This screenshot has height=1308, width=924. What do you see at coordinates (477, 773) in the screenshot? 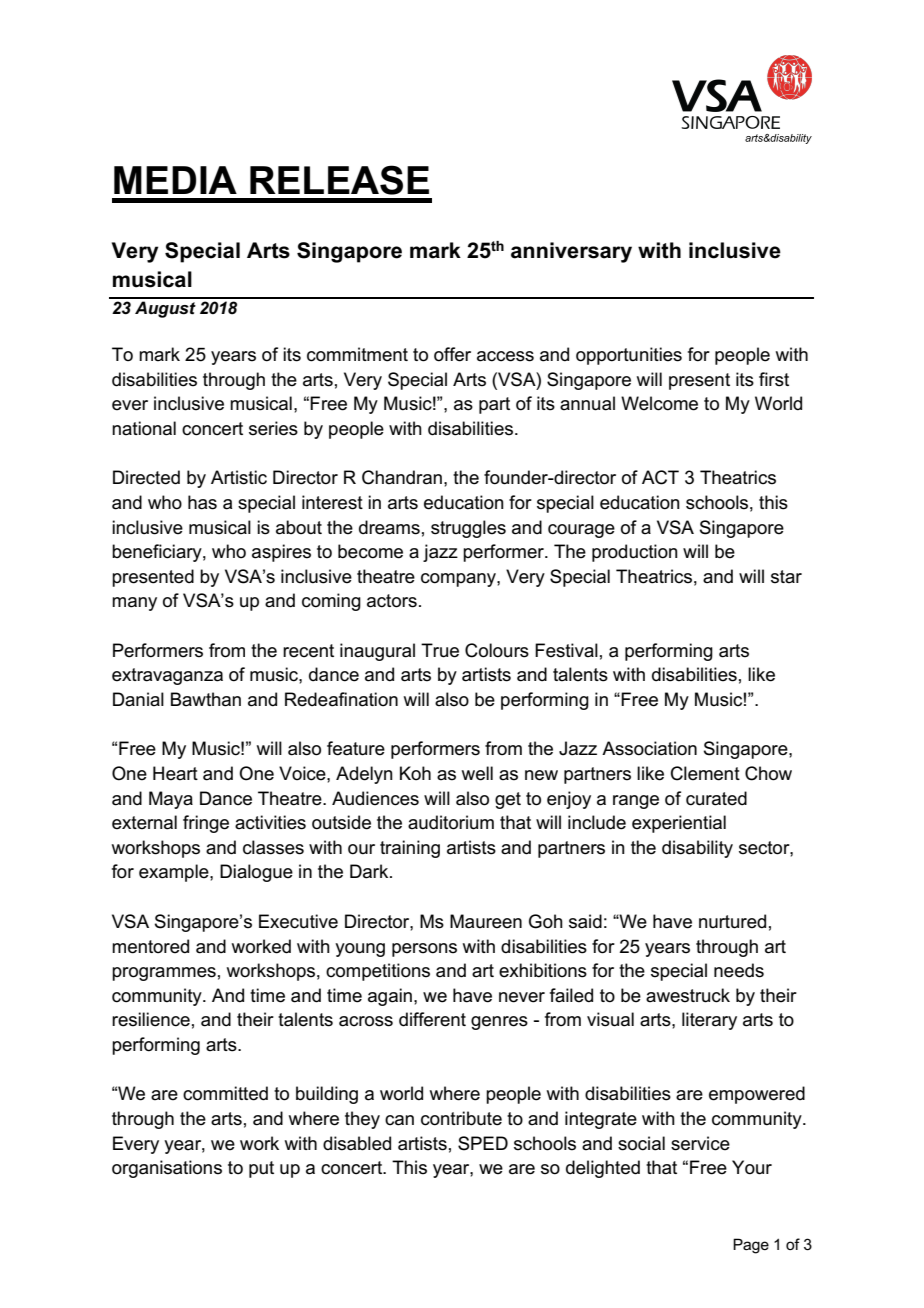
I see `well` at bounding box center [477, 773].
